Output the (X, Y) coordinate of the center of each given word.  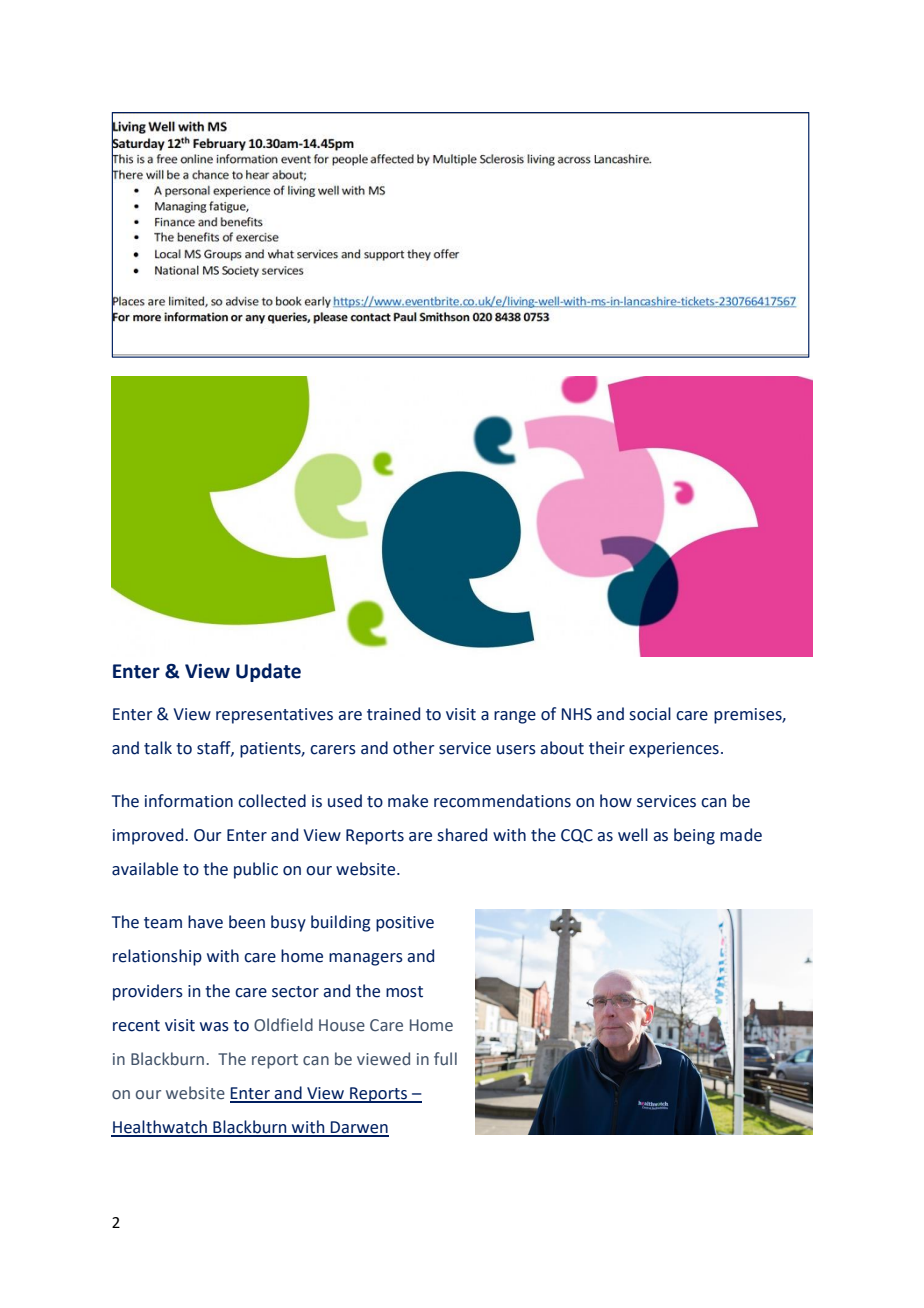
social (650, 714)
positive (405, 924)
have (205, 922)
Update (268, 672)
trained (393, 714)
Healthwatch (160, 1128)
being (694, 836)
